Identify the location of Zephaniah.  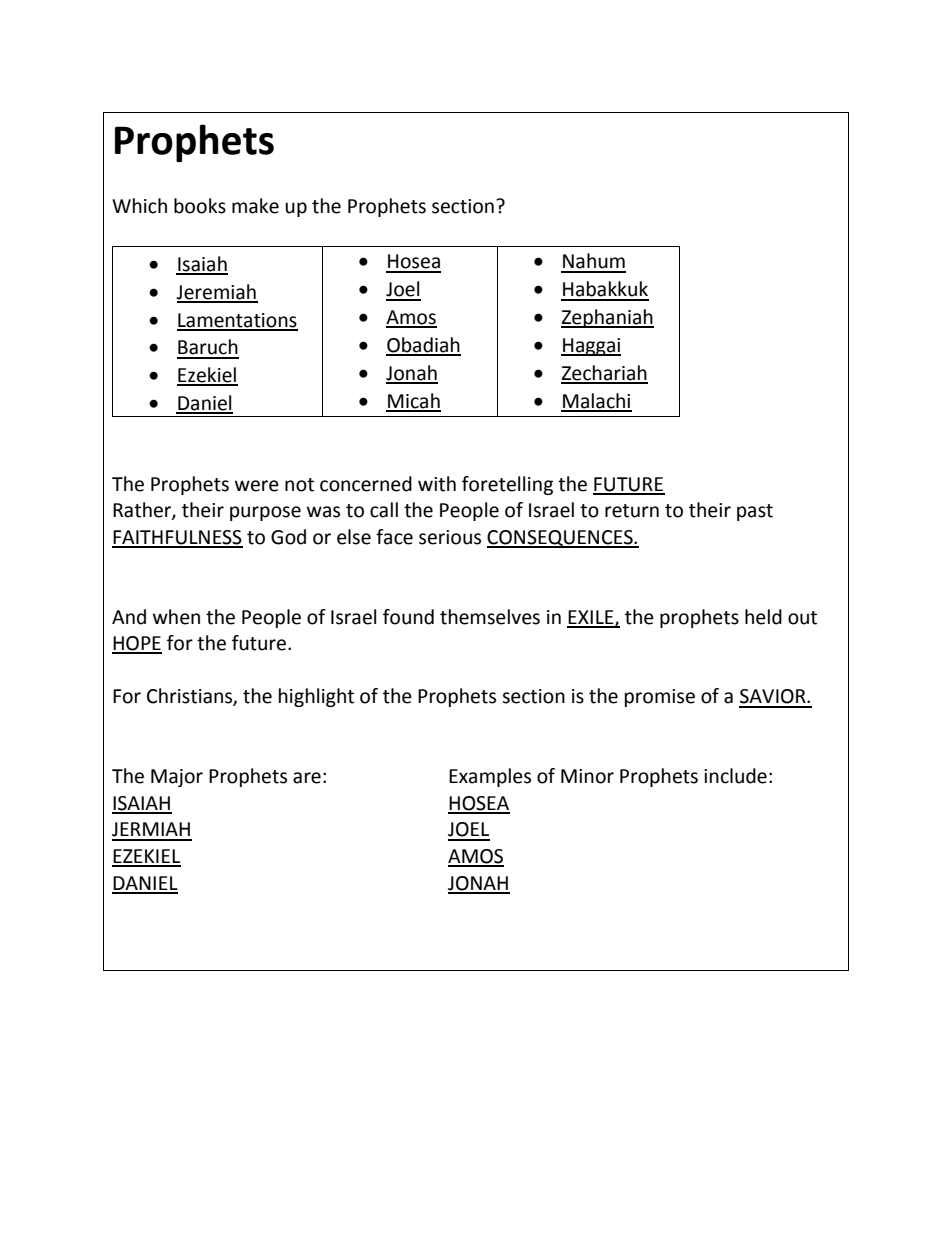
(607, 318).
